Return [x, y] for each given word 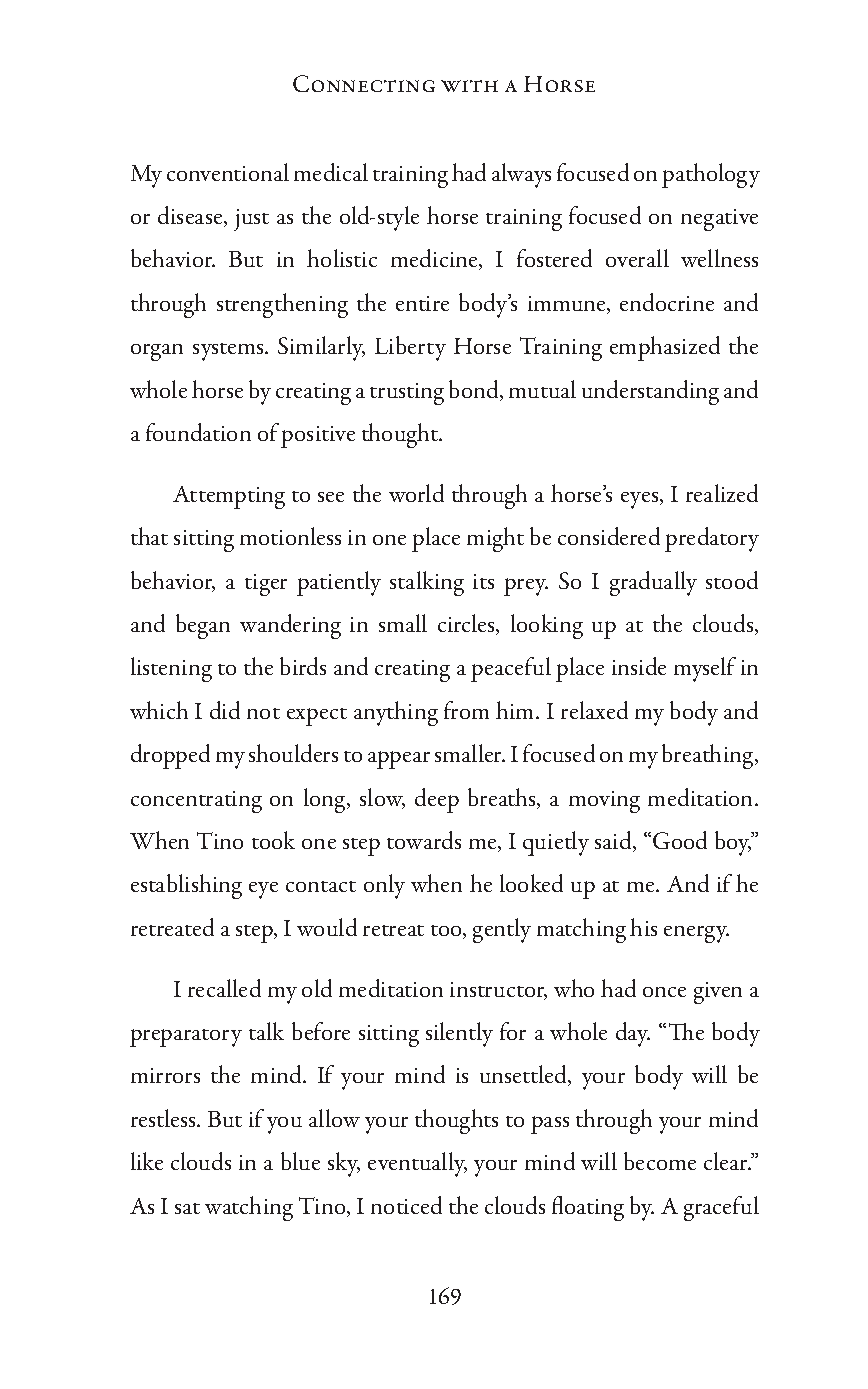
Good [680, 840]
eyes [641, 500]
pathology [711, 175]
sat [187, 1208]
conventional [228, 172]
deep [437, 800]
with [469, 86]
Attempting [229, 497]
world [416, 493]
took [273, 840]
